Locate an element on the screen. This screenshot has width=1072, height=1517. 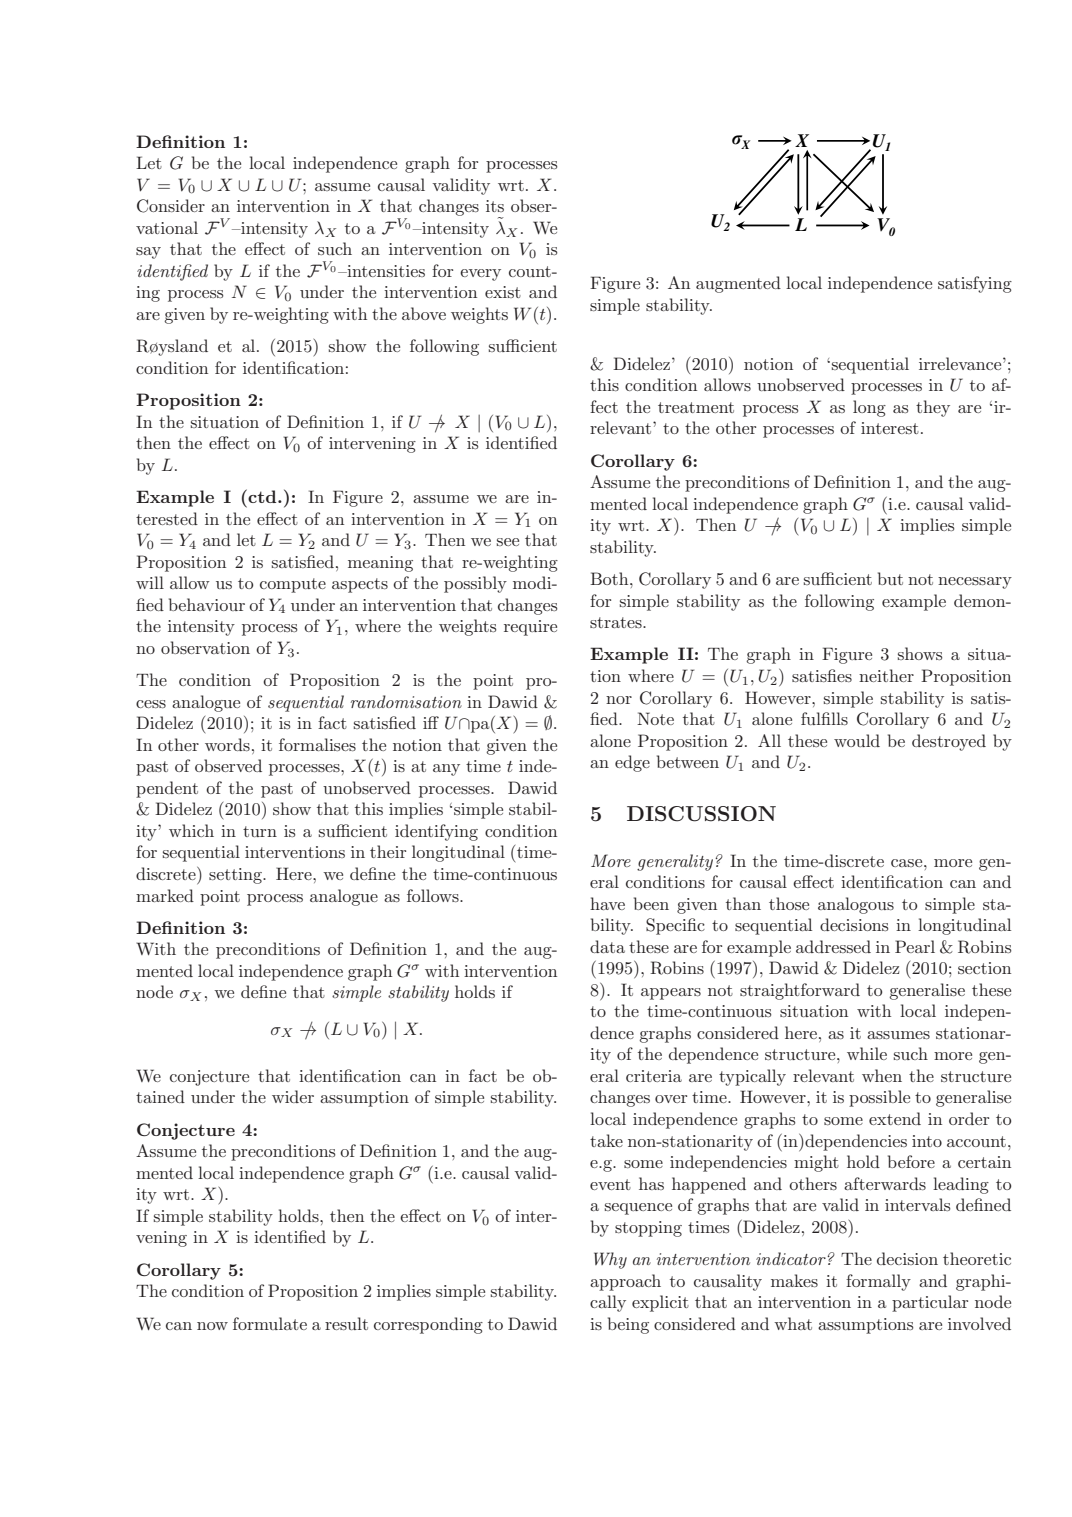
compute is located at coordinates (293, 585).
